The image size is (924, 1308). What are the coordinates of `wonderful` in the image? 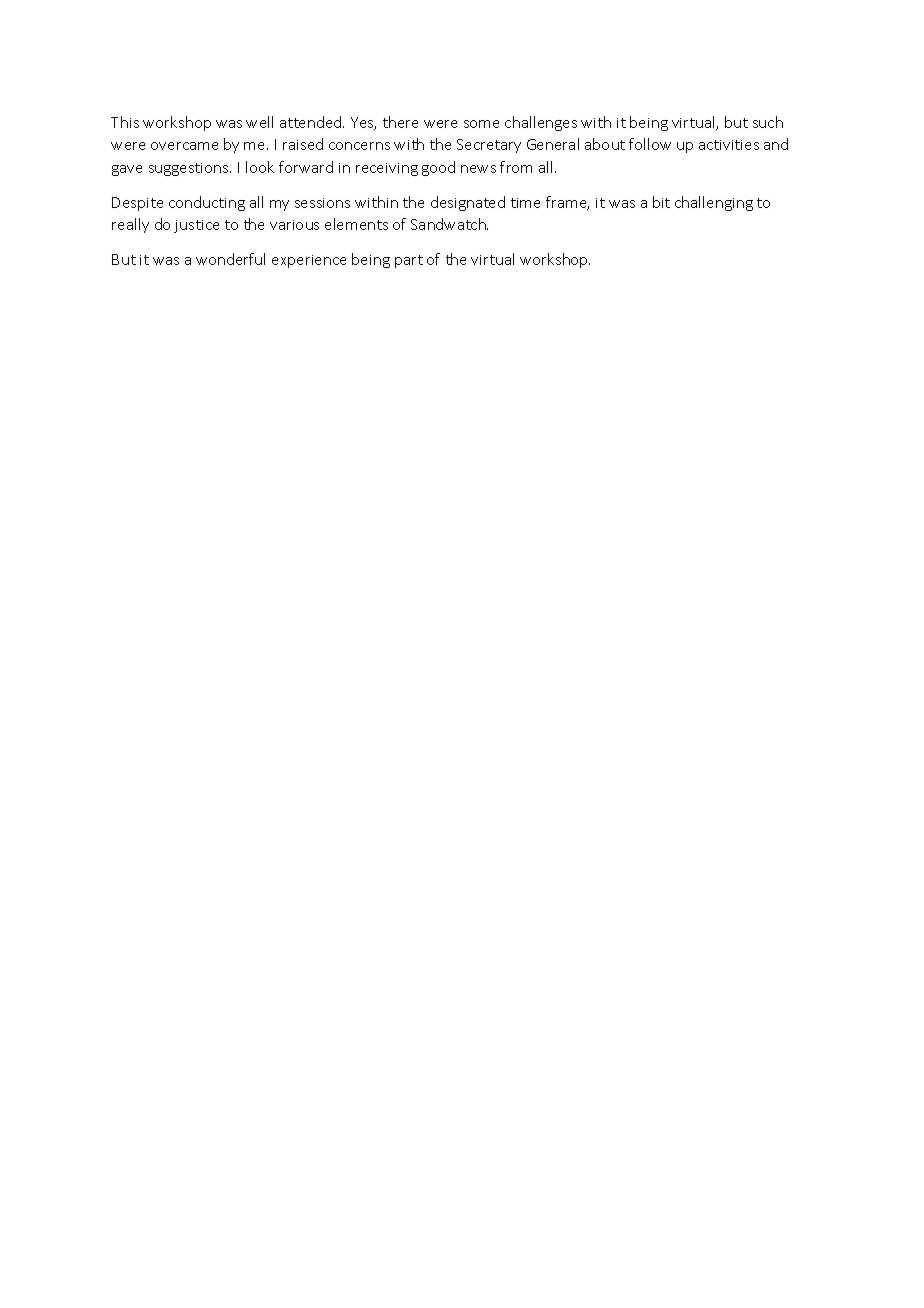 It's located at (230, 259).
